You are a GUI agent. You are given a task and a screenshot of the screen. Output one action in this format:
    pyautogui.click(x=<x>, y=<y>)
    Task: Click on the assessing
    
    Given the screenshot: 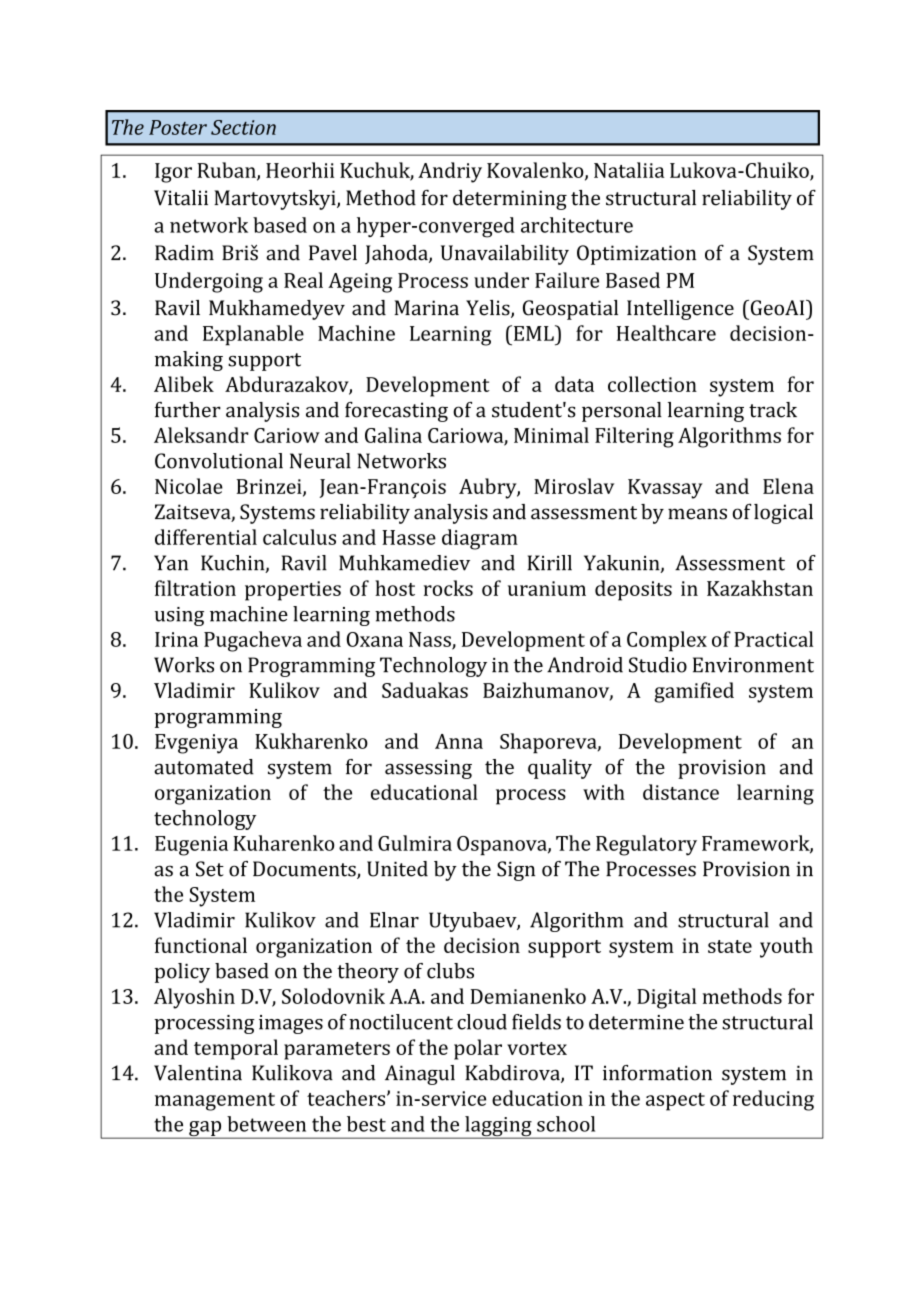 What is the action you would take?
    pyautogui.click(x=428, y=769)
